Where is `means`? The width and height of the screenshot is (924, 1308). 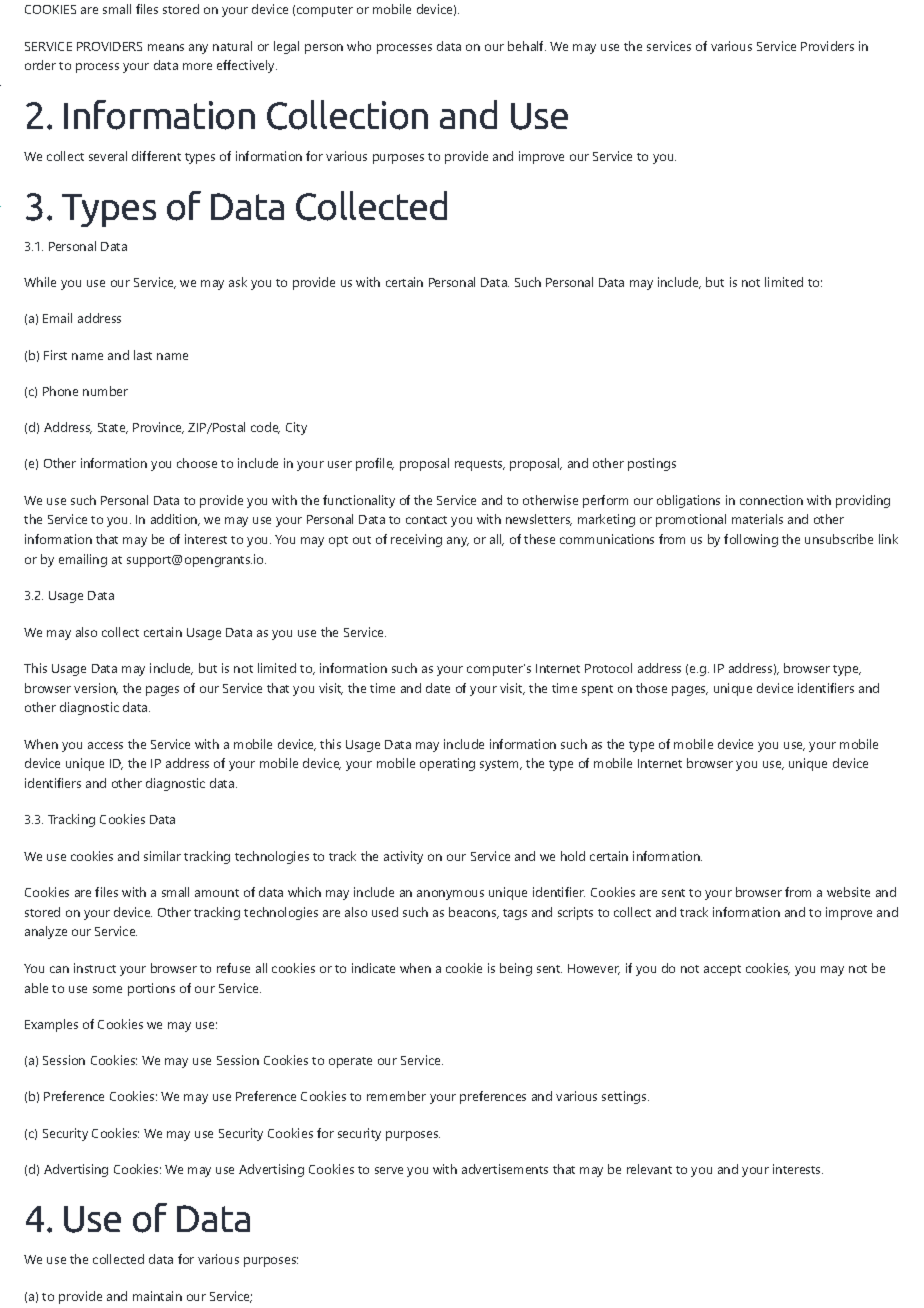
means is located at coordinates (166, 47).
